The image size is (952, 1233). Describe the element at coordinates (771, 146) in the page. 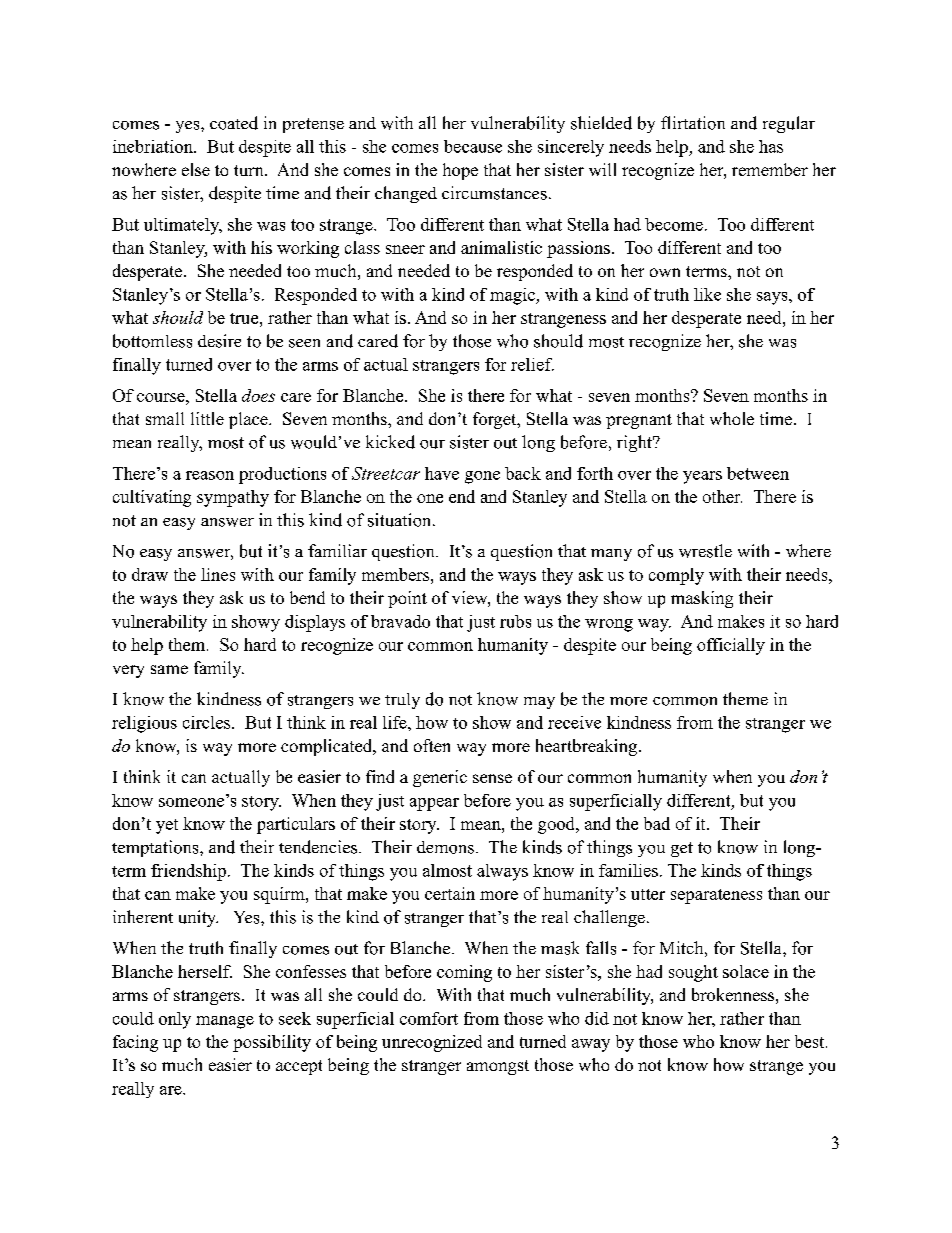

I see `has` at that location.
